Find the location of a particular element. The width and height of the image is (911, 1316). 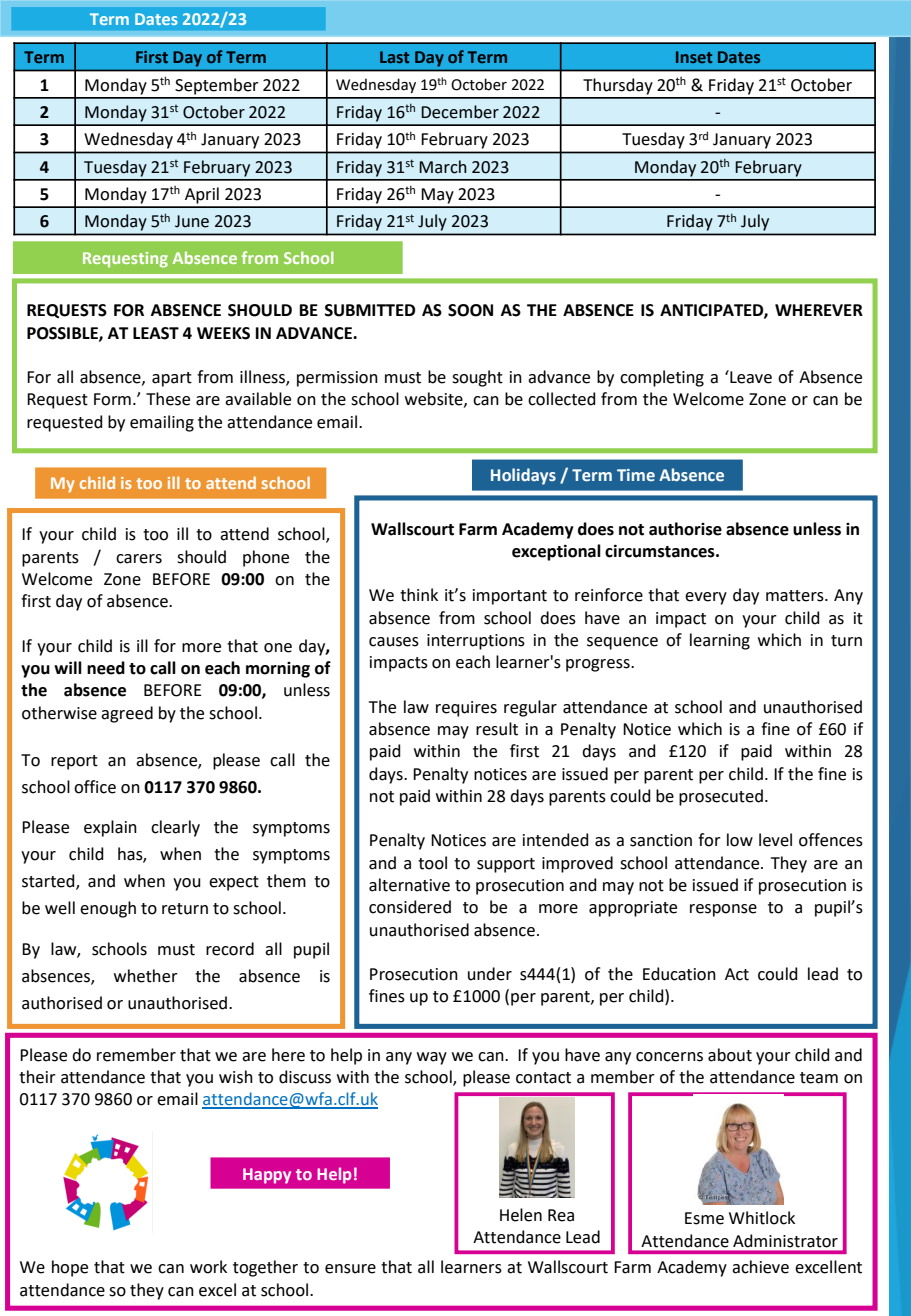

Inset is located at coordinates (694, 57).
